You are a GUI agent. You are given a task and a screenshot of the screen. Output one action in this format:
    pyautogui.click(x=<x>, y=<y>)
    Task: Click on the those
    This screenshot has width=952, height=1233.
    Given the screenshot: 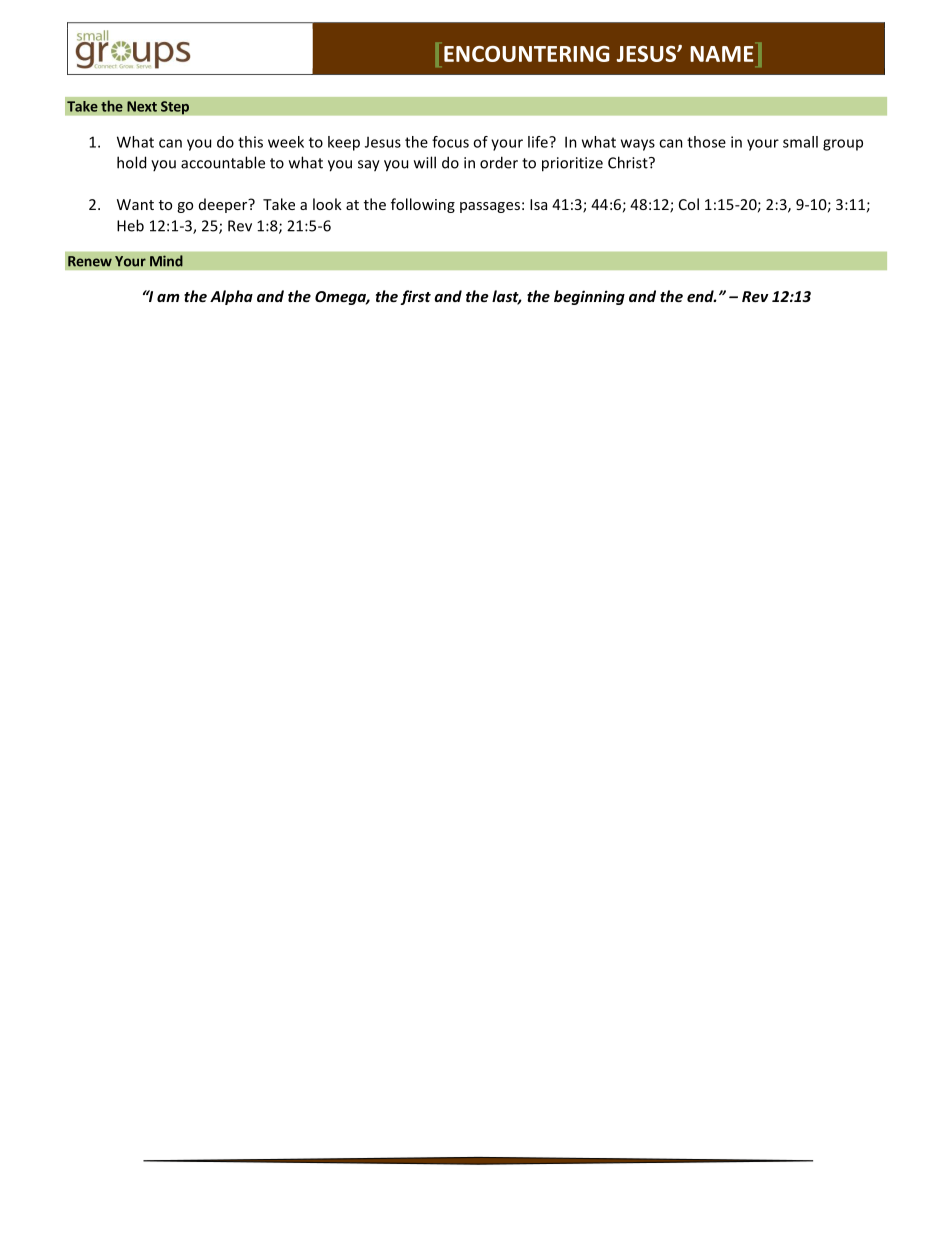 What is the action you would take?
    pyautogui.click(x=706, y=142)
